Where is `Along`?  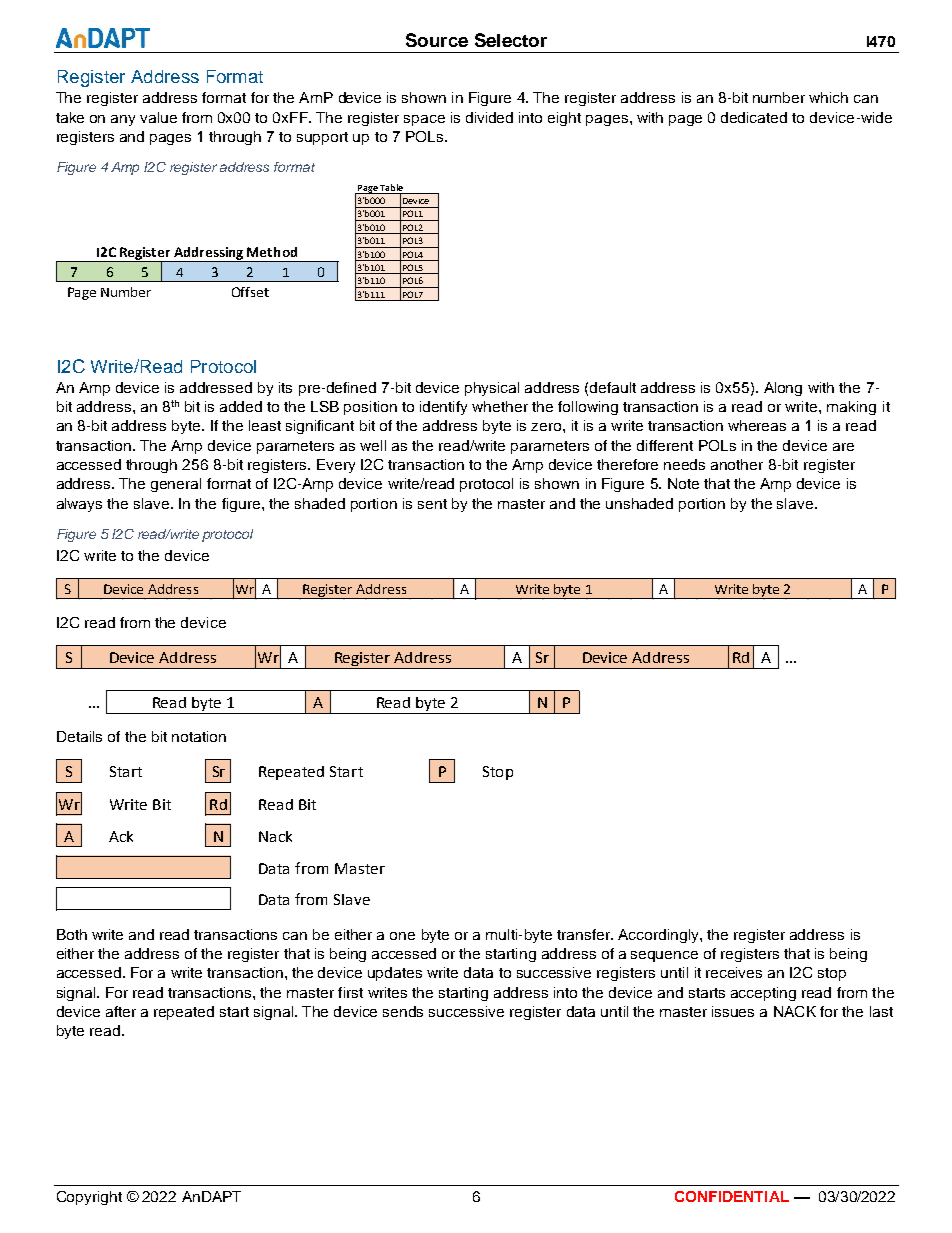
Along is located at coordinates (783, 389).
